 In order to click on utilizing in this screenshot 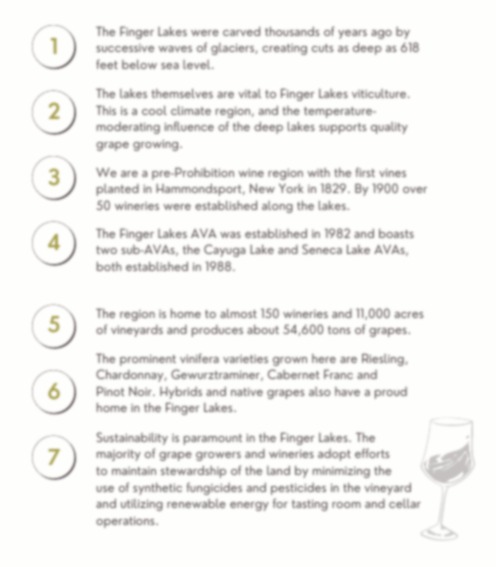, I will do `click(142, 505)`.
